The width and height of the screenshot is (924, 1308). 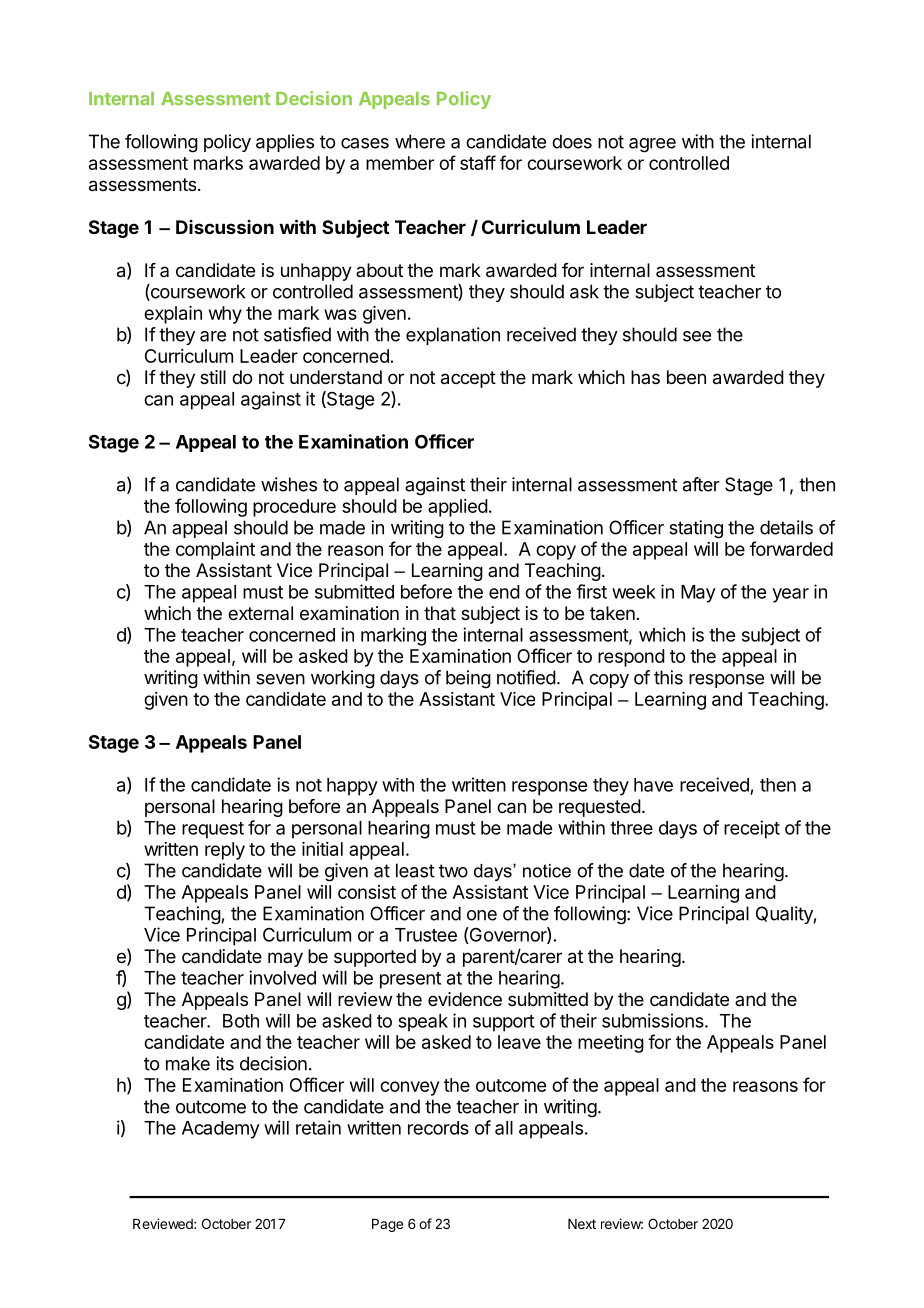 What do you see at coordinates (478, 162) in the screenshot?
I see `staff` at bounding box center [478, 162].
